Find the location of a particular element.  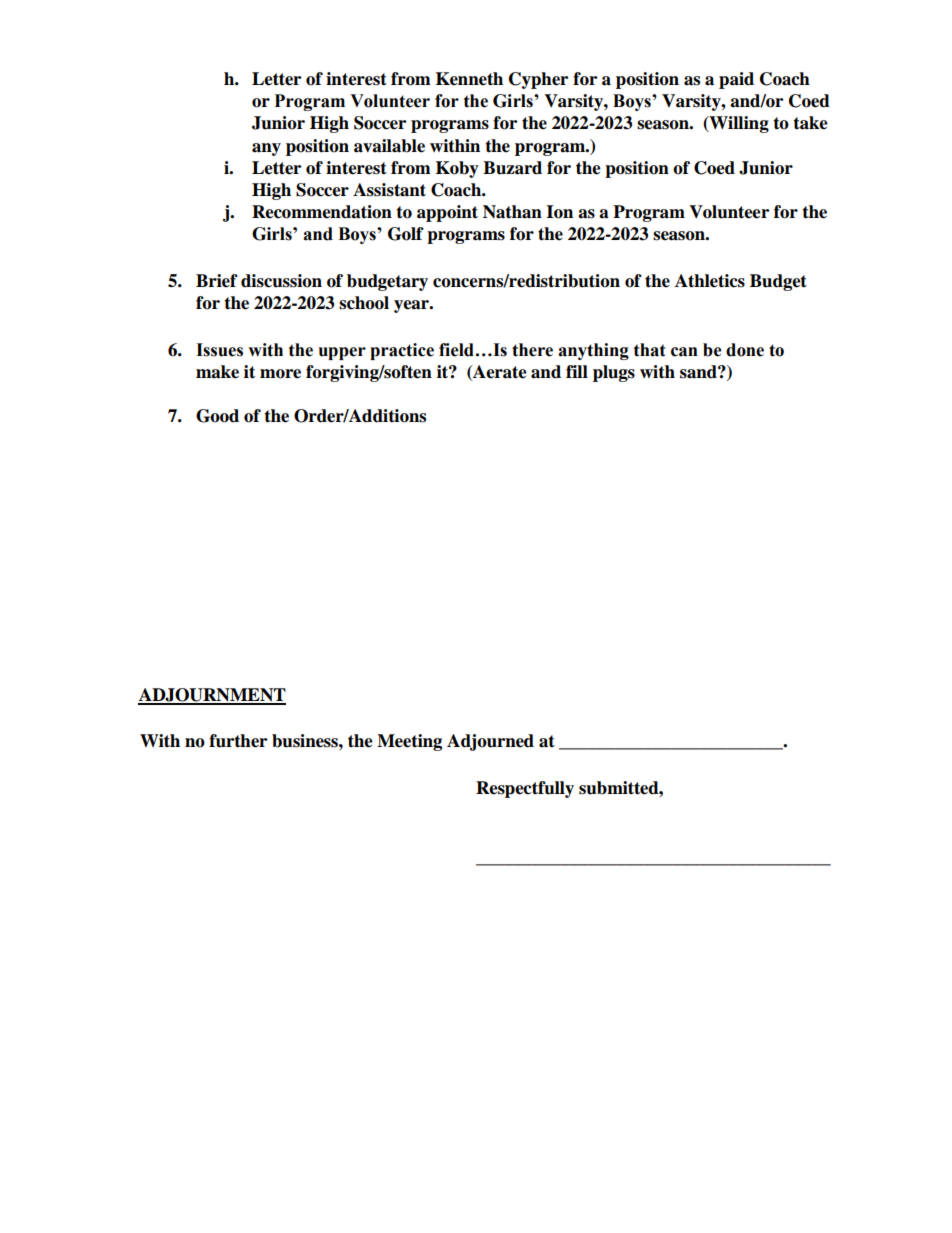

paid is located at coordinates (736, 80).
